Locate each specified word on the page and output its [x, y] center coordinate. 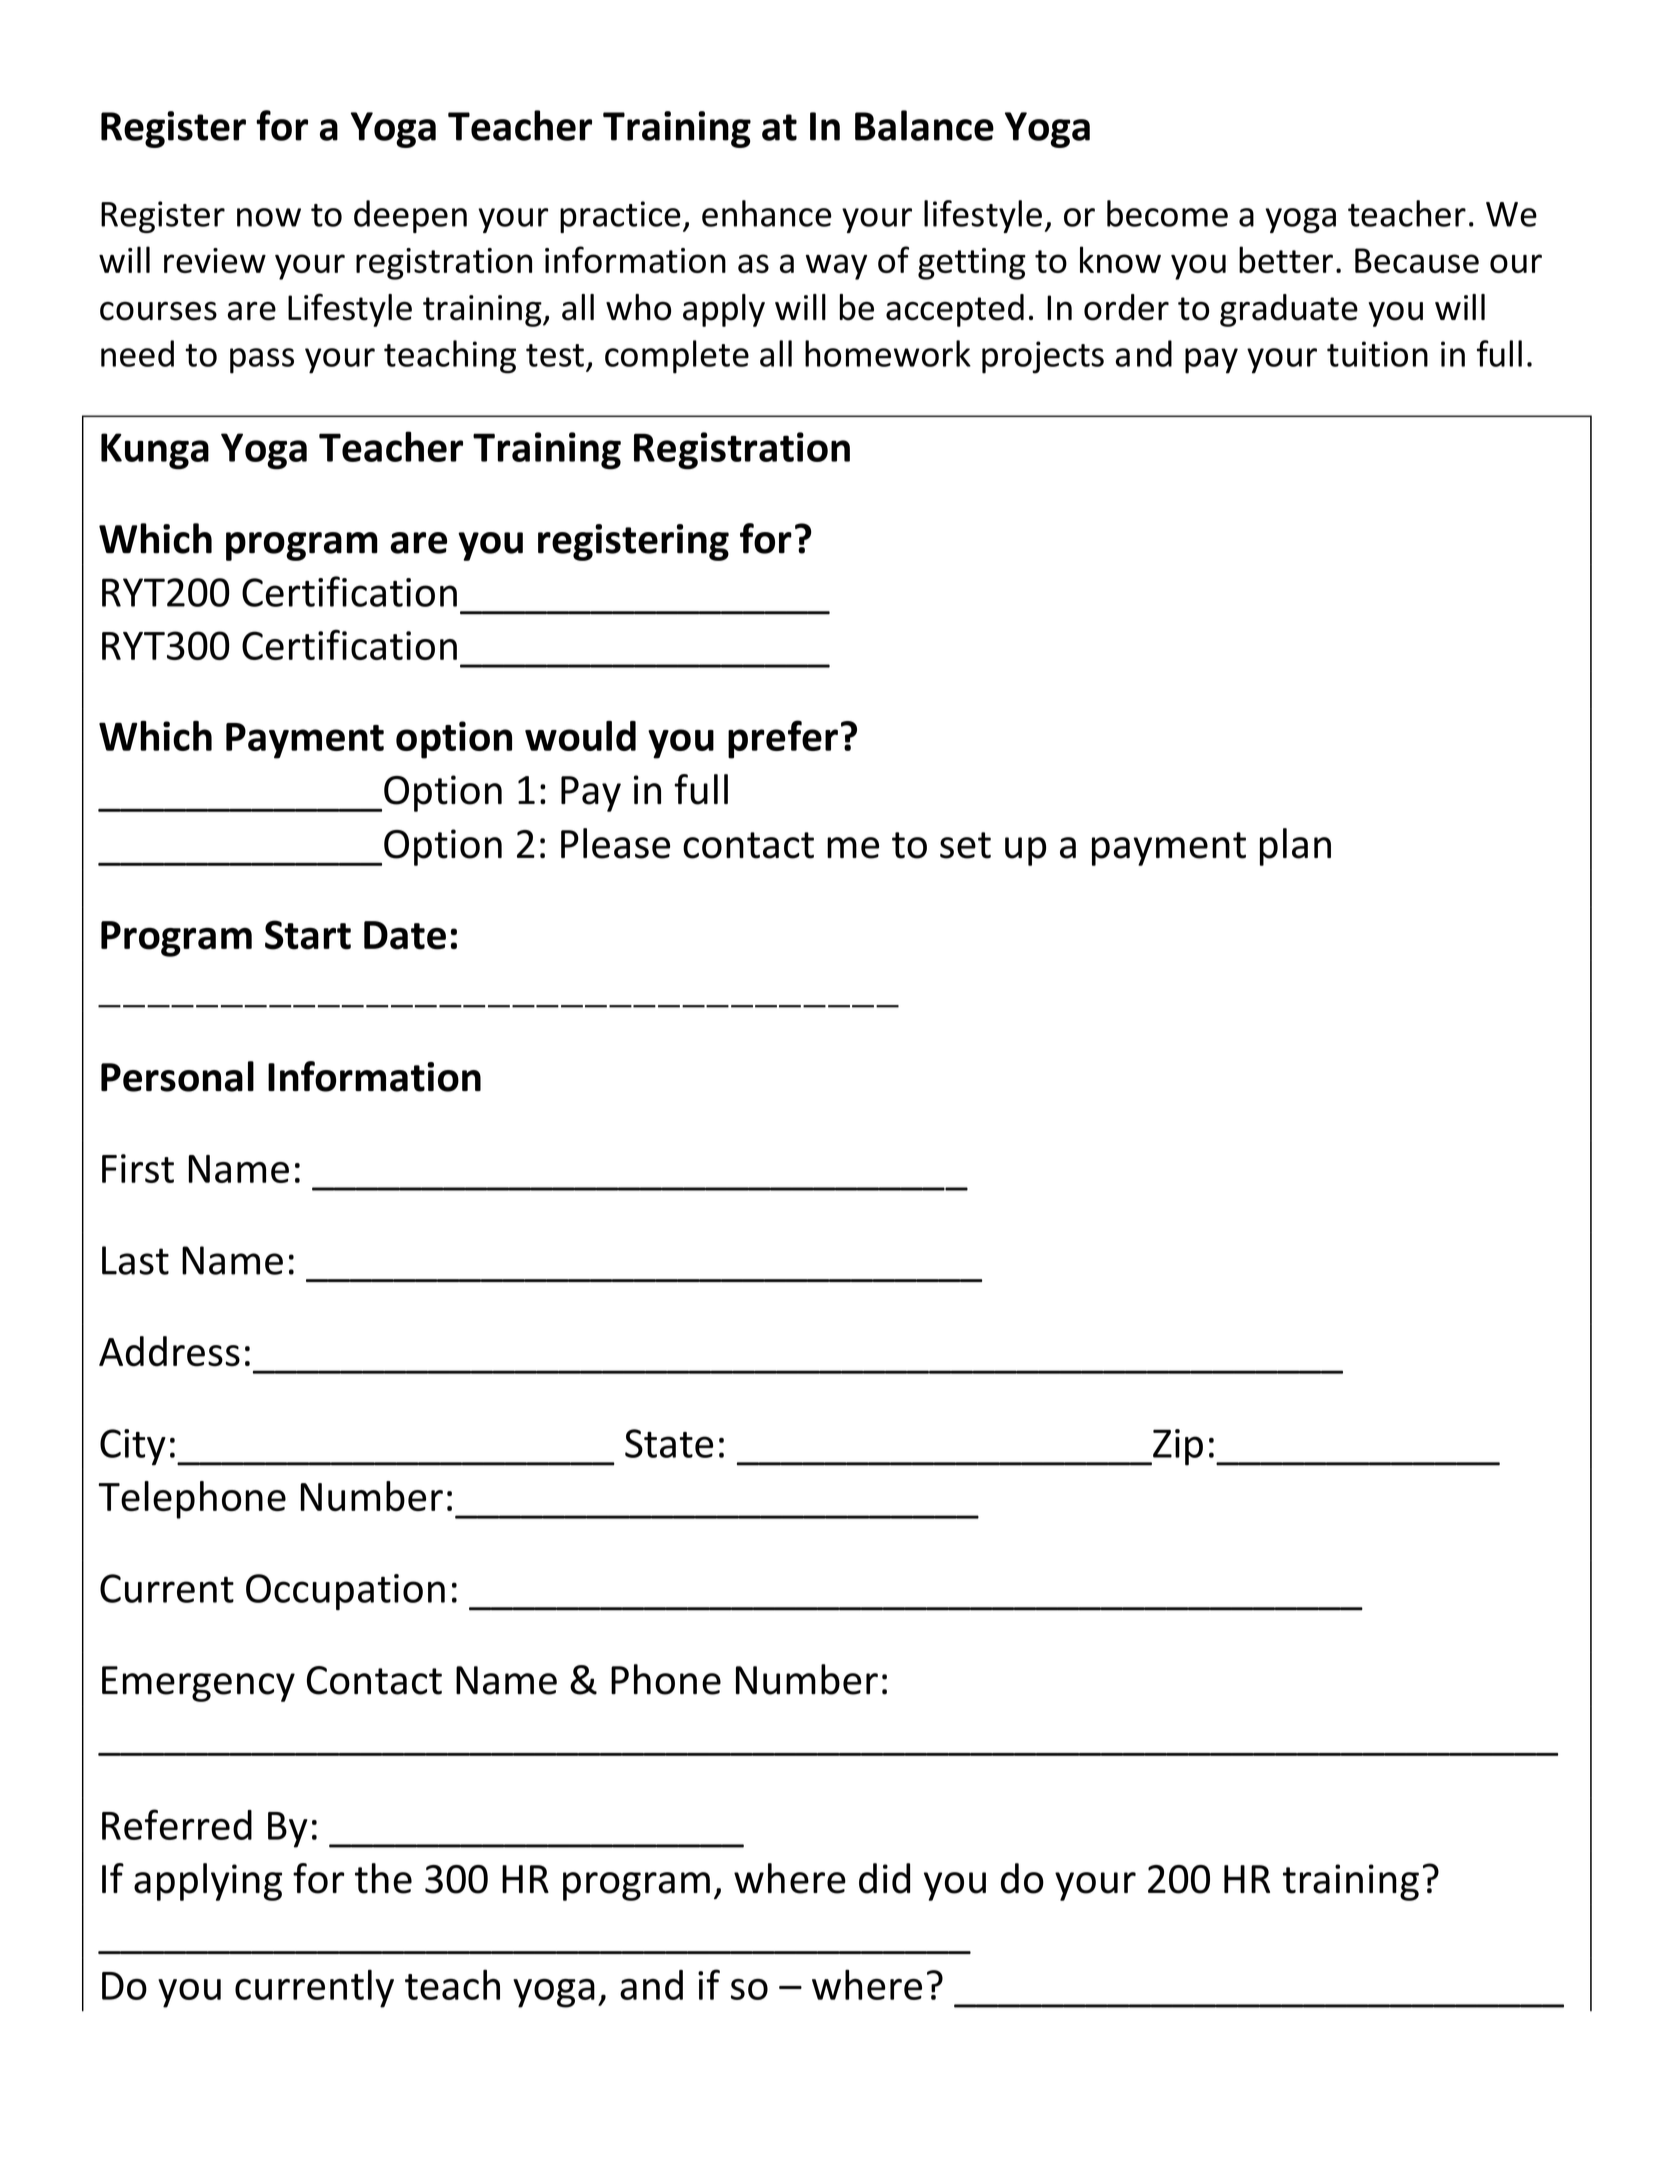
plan [1295, 847]
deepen [410, 216]
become [1167, 213]
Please [615, 843]
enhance [766, 213]
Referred [177, 1824]
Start [308, 935]
